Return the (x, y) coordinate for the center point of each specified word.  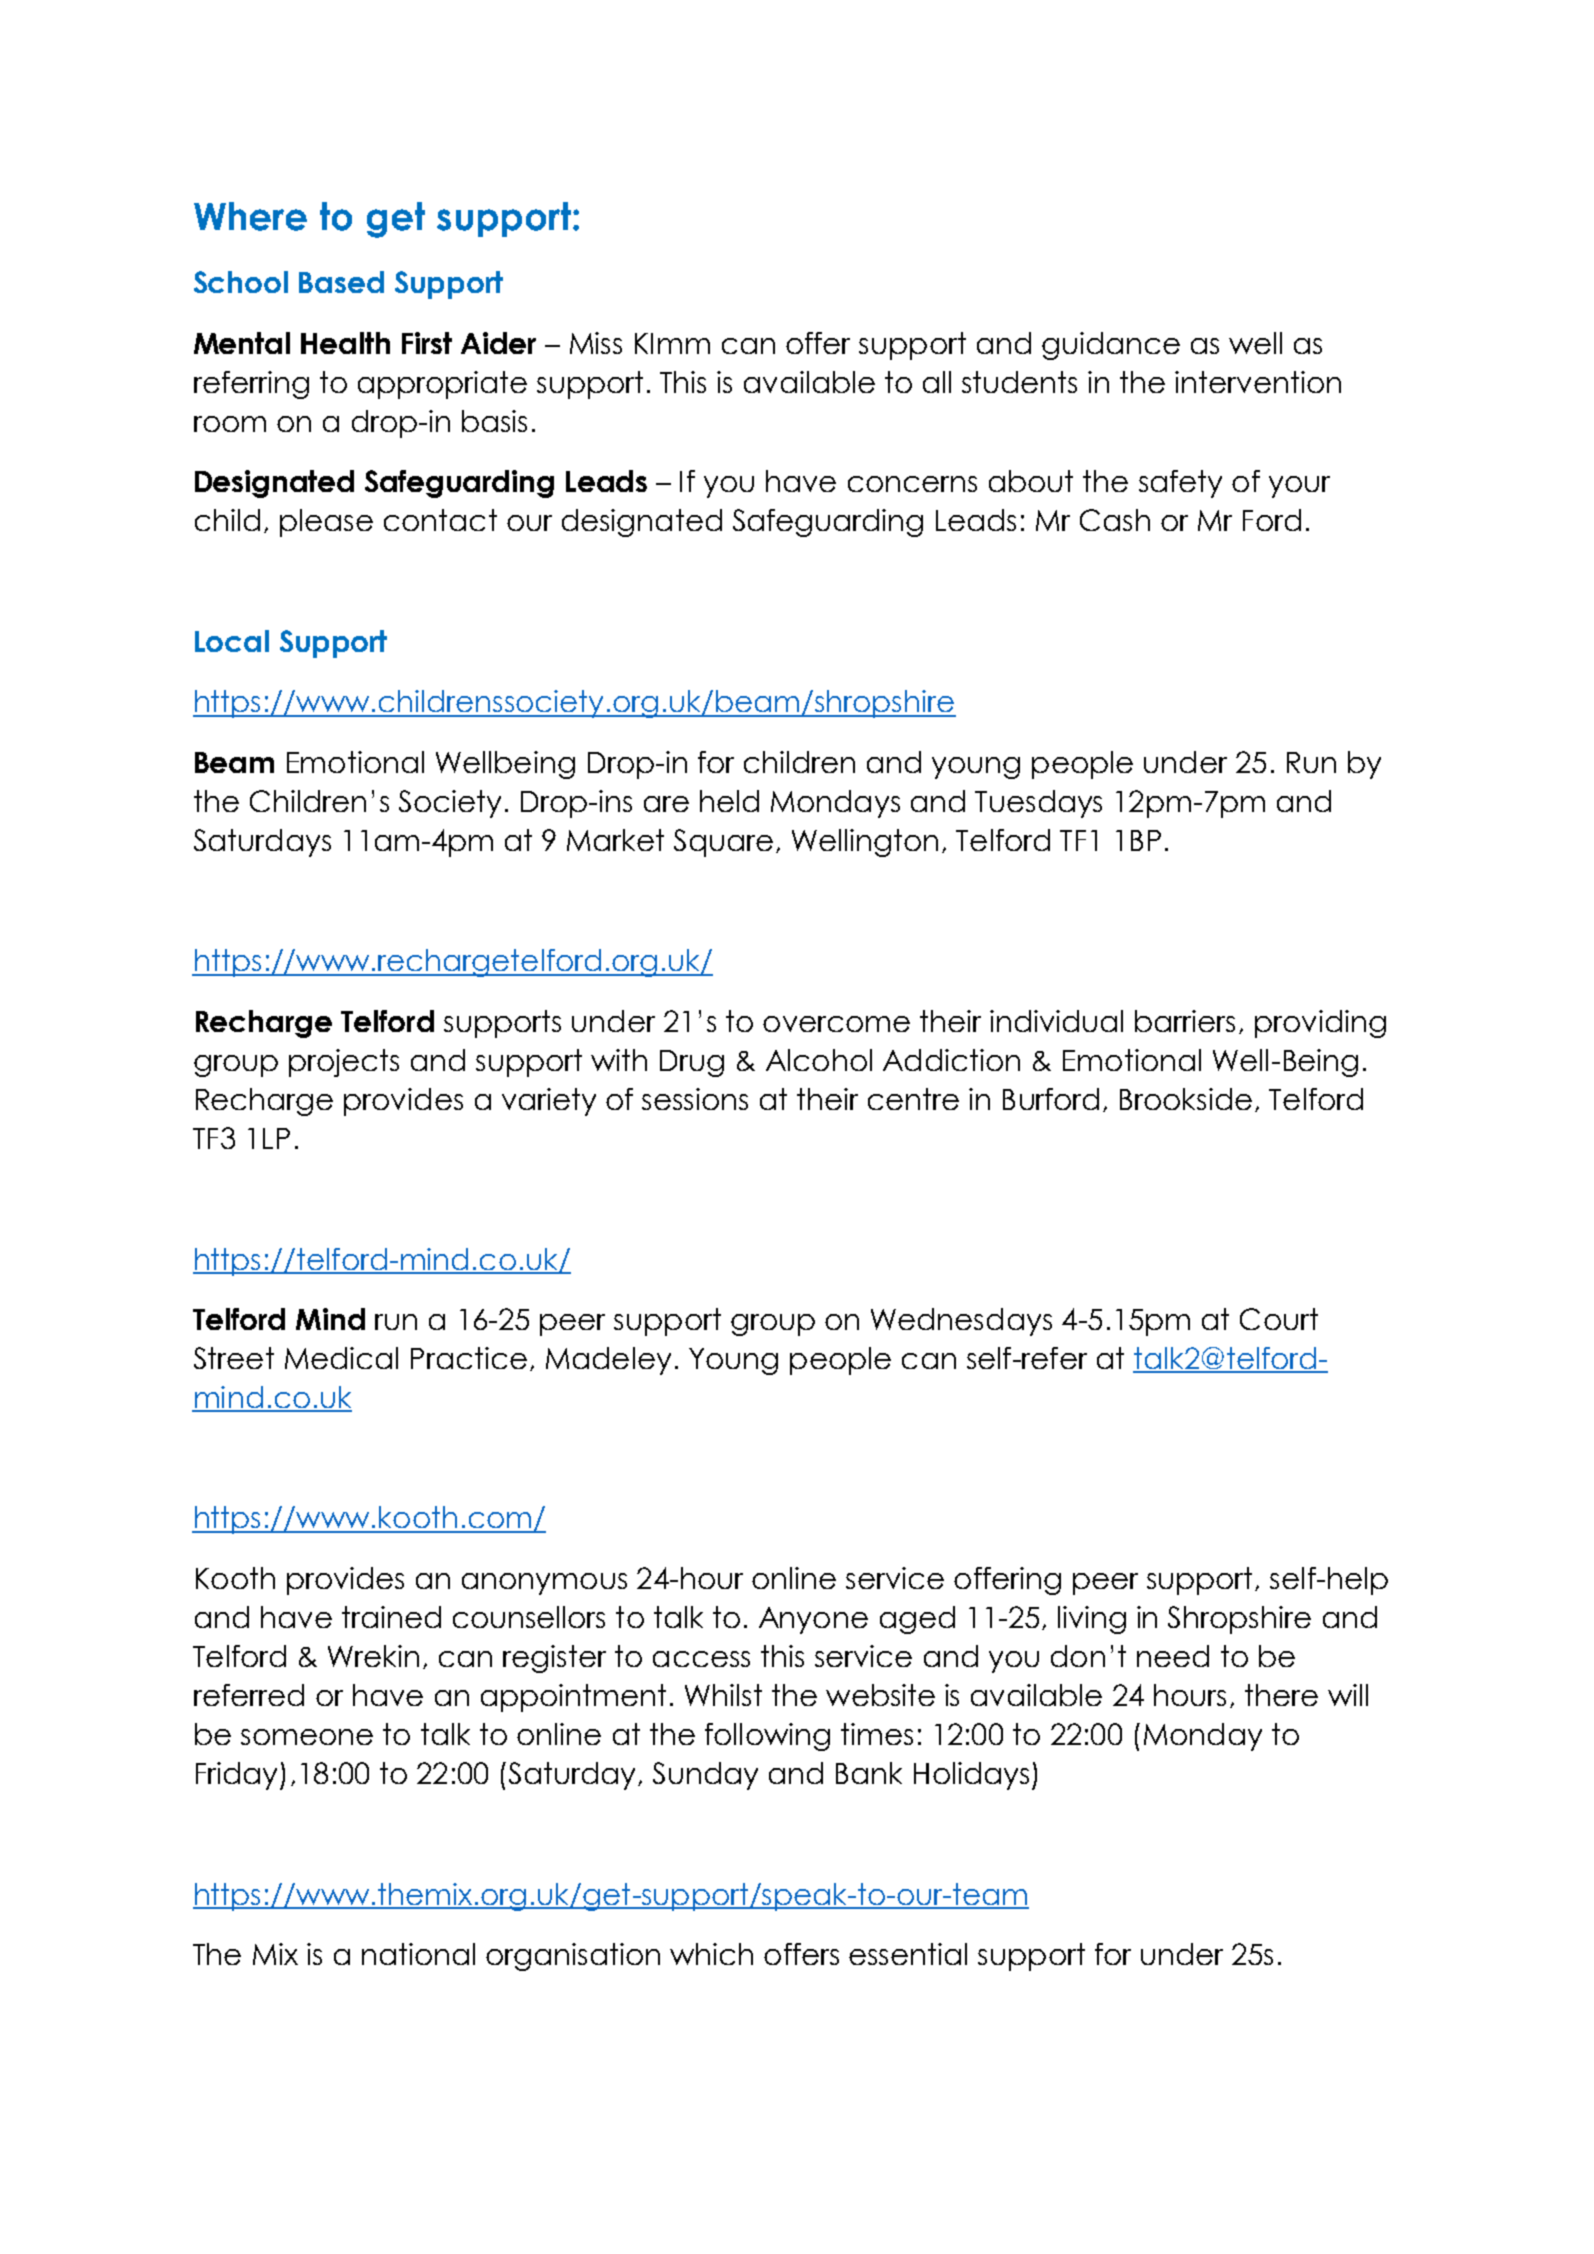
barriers (1185, 1021)
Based (341, 282)
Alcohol (819, 1060)
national (418, 1954)
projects (344, 1063)
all (937, 382)
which (711, 1954)
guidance (1111, 346)
